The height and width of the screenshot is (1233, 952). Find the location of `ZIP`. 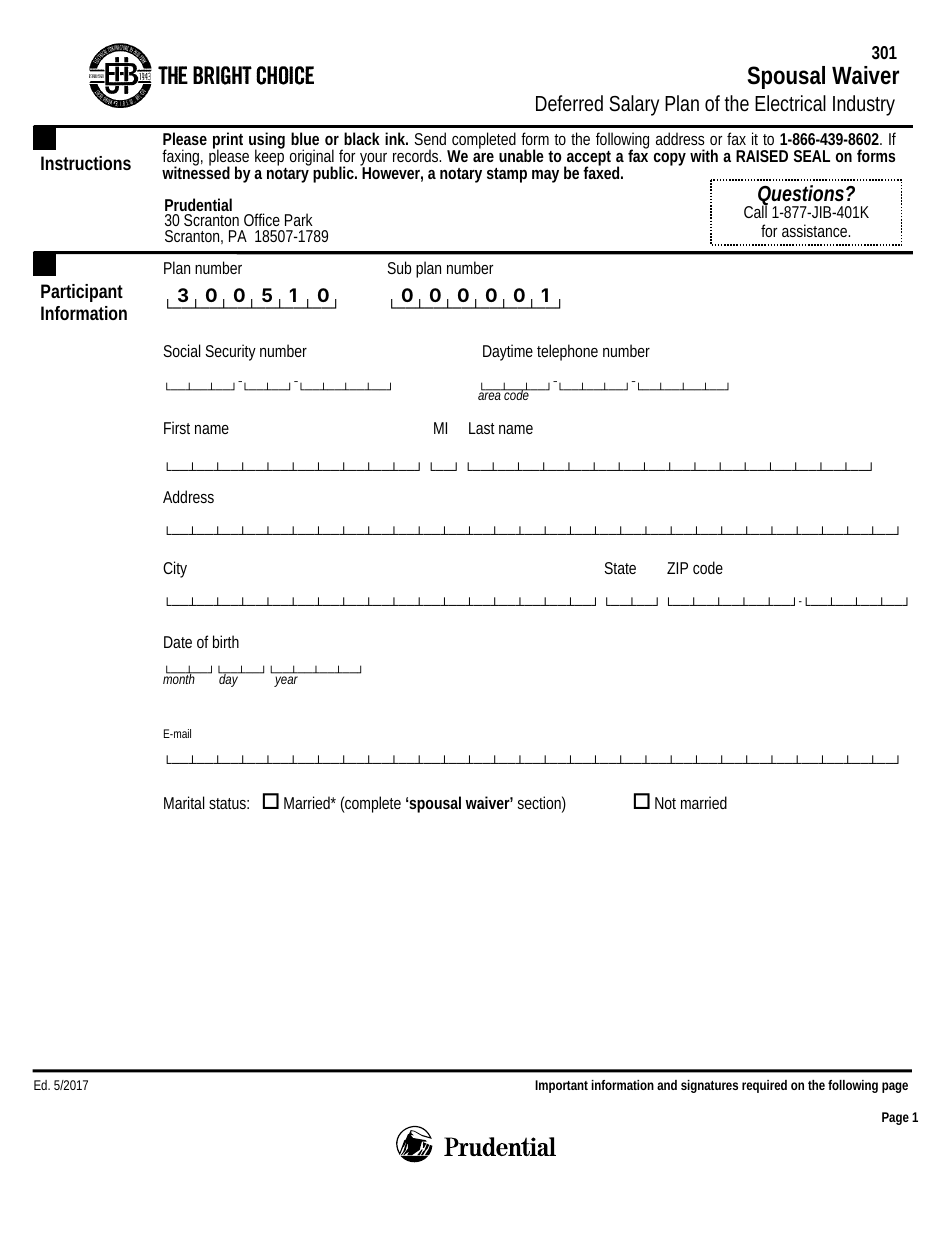

ZIP is located at coordinates (677, 568).
